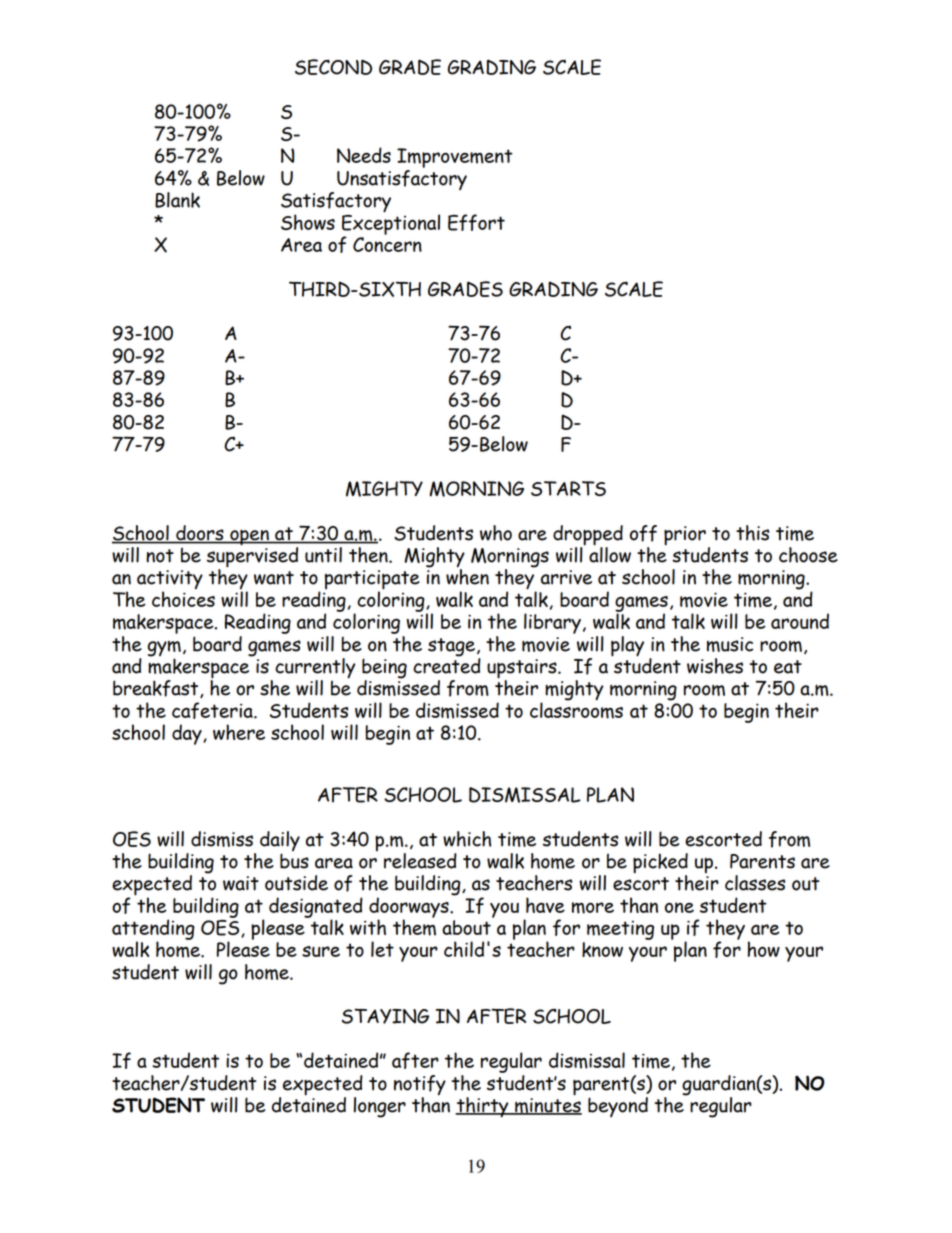 The height and width of the screenshot is (1233, 952). Describe the element at coordinates (467, 576) in the screenshot. I see `when` at that location.
